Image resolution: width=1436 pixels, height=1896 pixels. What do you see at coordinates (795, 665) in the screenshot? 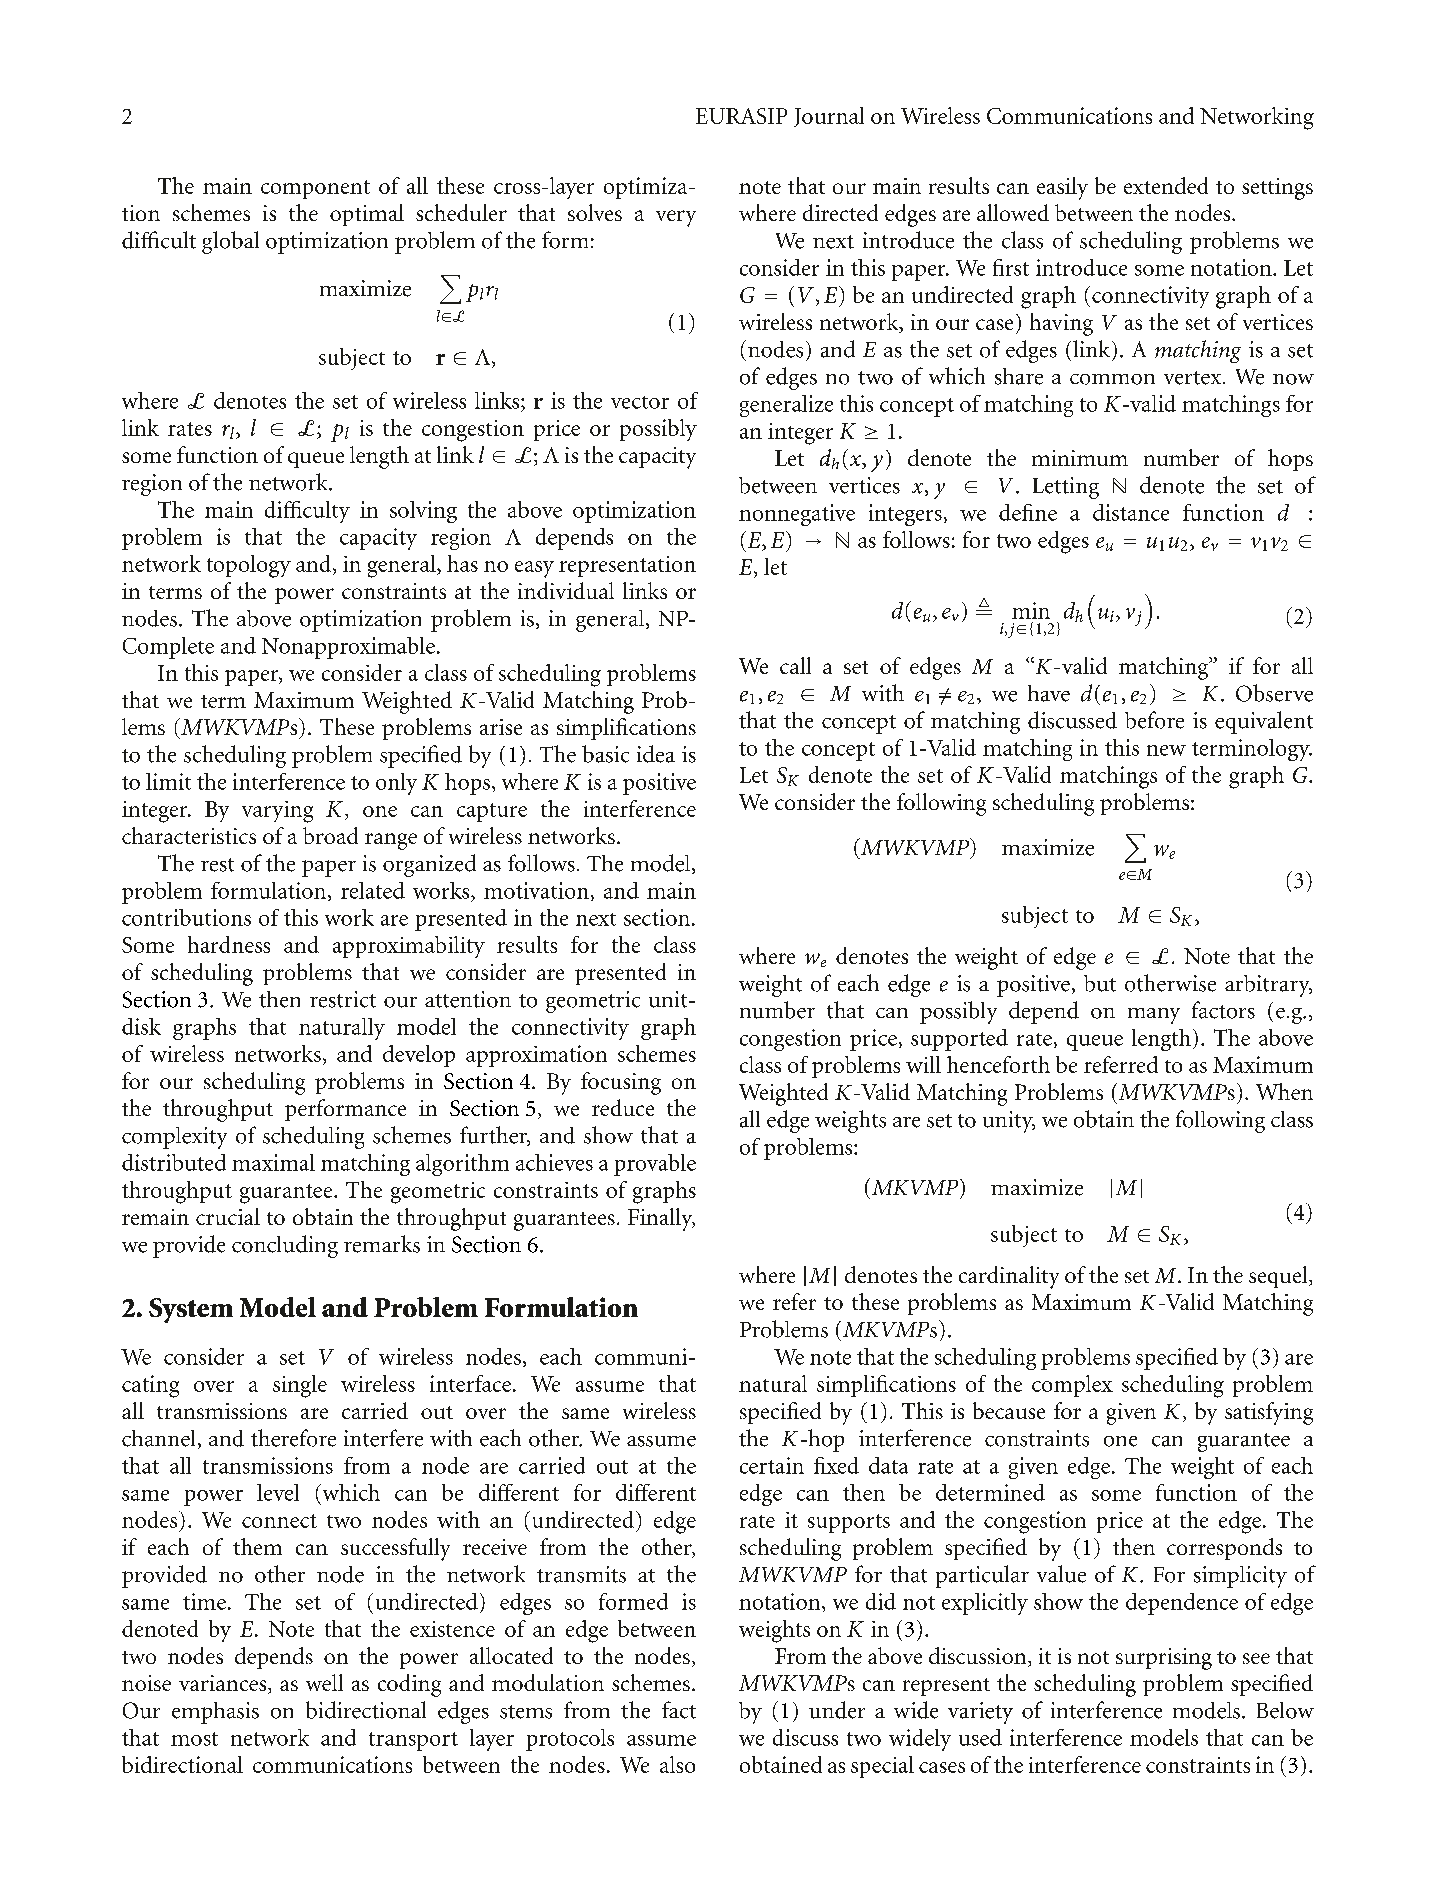
I see `call` at bounding box center [795, 665].
